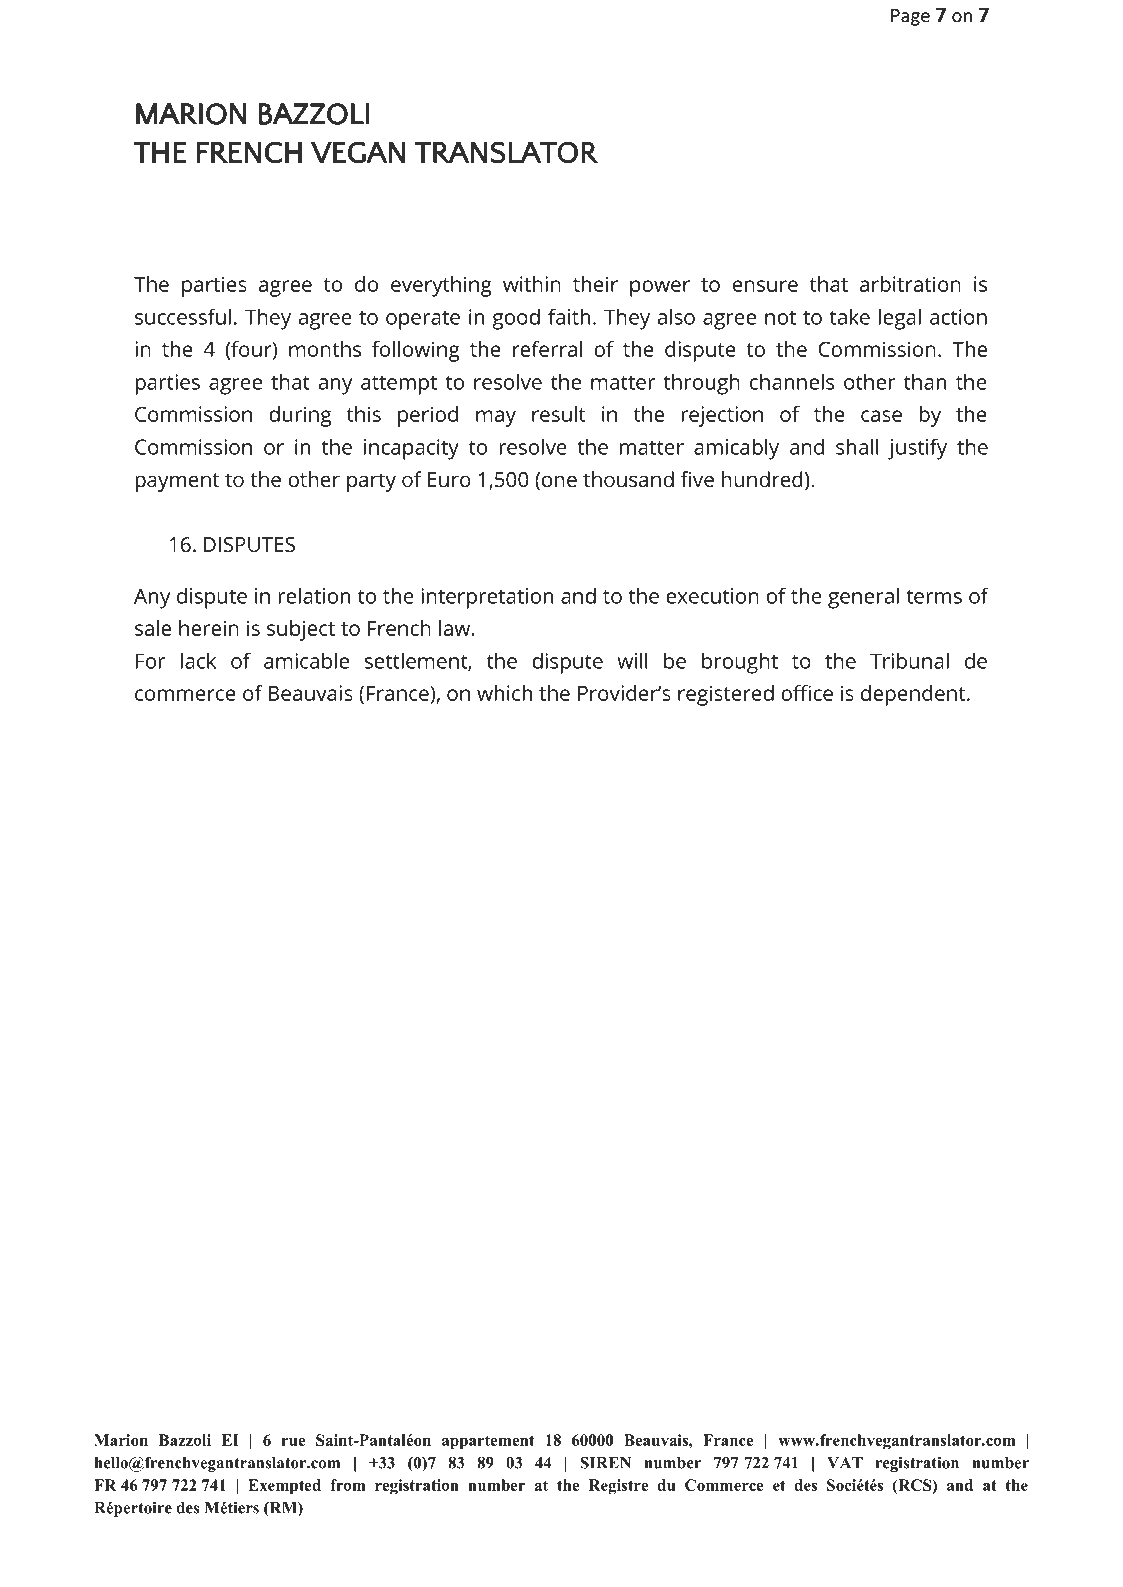 This screenshot has width=1123, height=1587. What do you see at coordinates (910, 17) in the screenshot?
I see `Page` at bounding box center [910, 17].
